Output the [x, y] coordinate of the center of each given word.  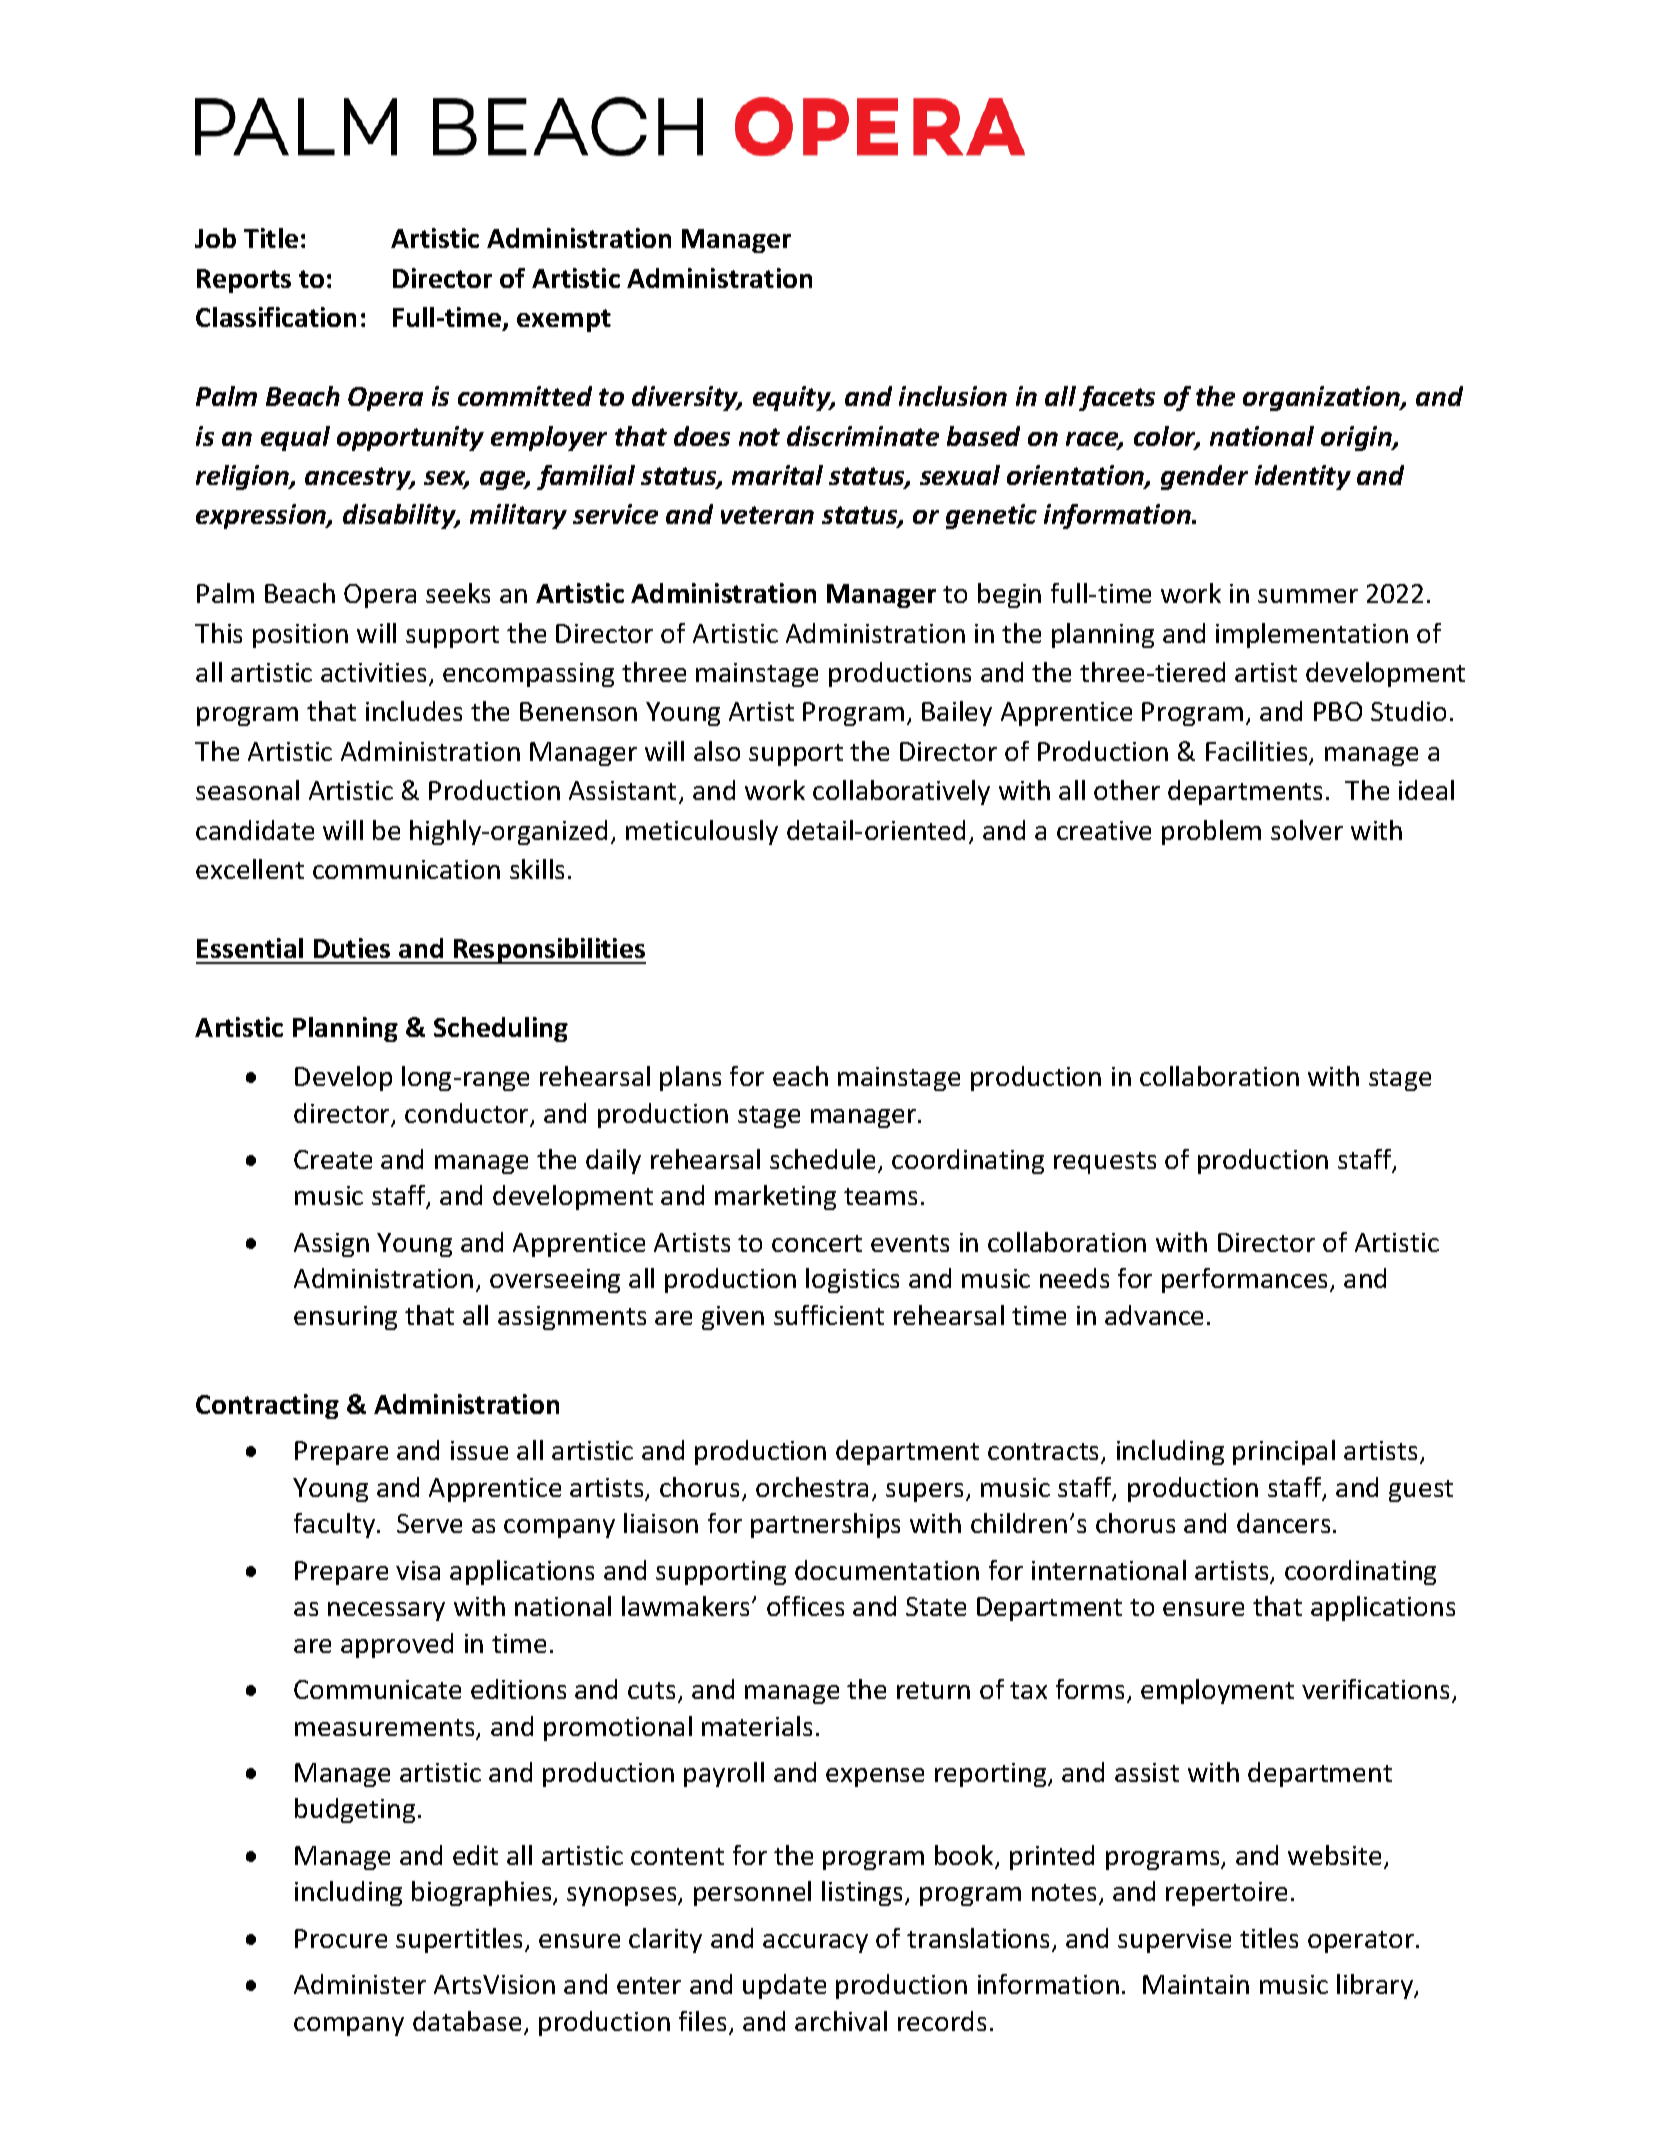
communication [406, 869]
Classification [276, 317]
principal [1284, 1452]
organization [1322, 398]
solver [1307, 830]
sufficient [829, 1315]
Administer [360, 1984]
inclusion [953, 396]
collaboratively [901, 792]
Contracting [267, 1406]
